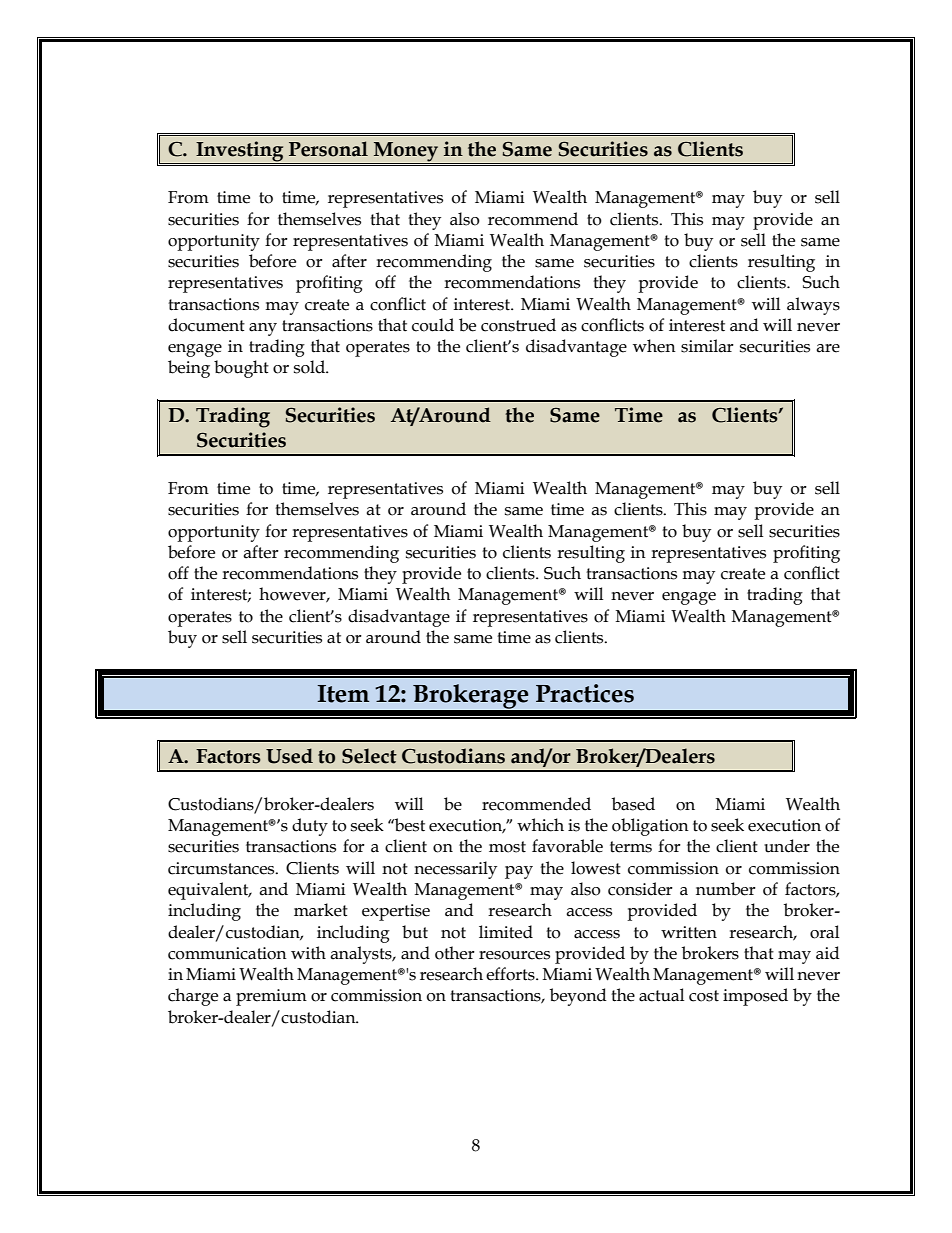 This document has height=1233, width=952. I want to click on premium, so click(271, 997).
